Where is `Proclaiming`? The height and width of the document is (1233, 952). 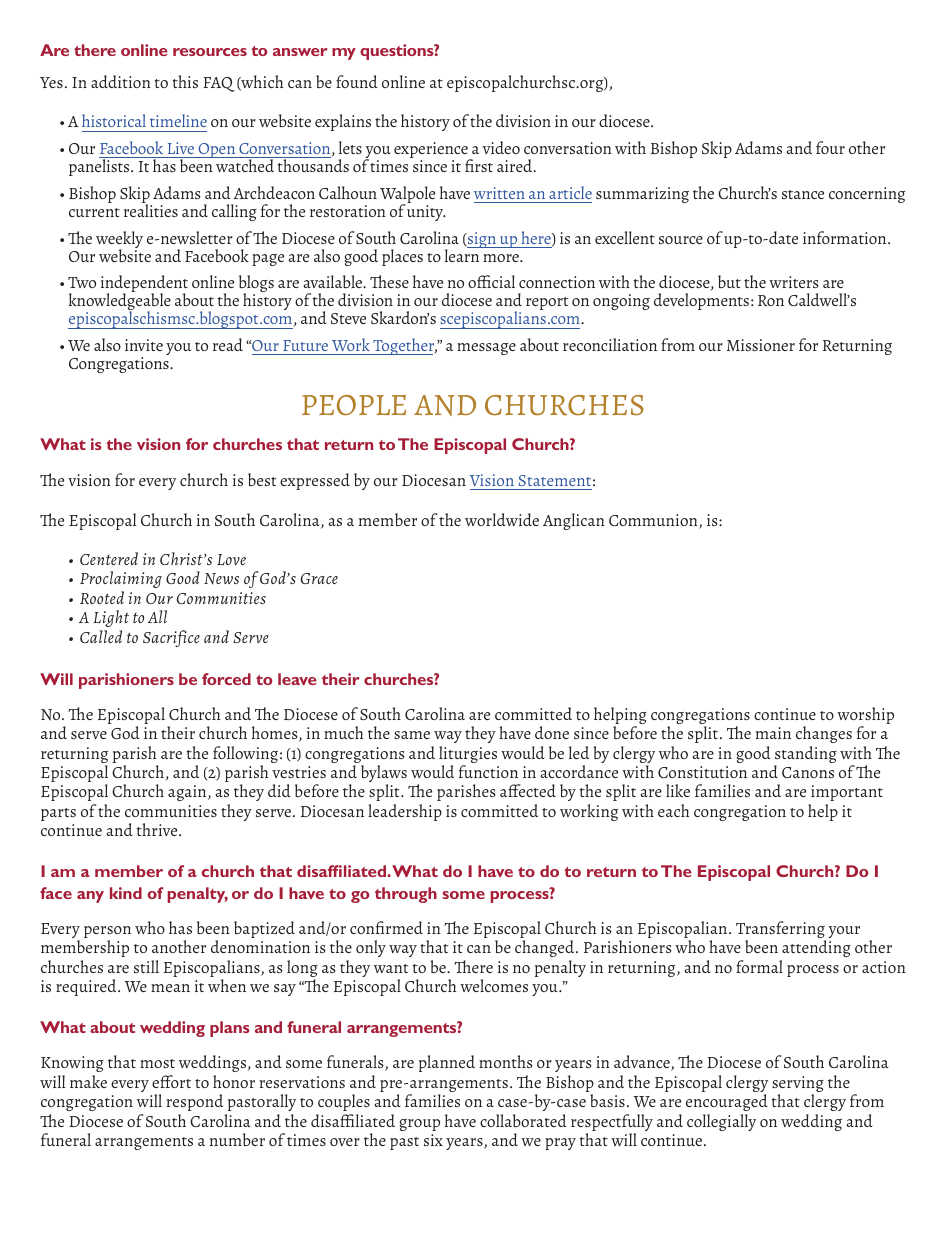
Proclaiming is located at coordinates (121, 579).
